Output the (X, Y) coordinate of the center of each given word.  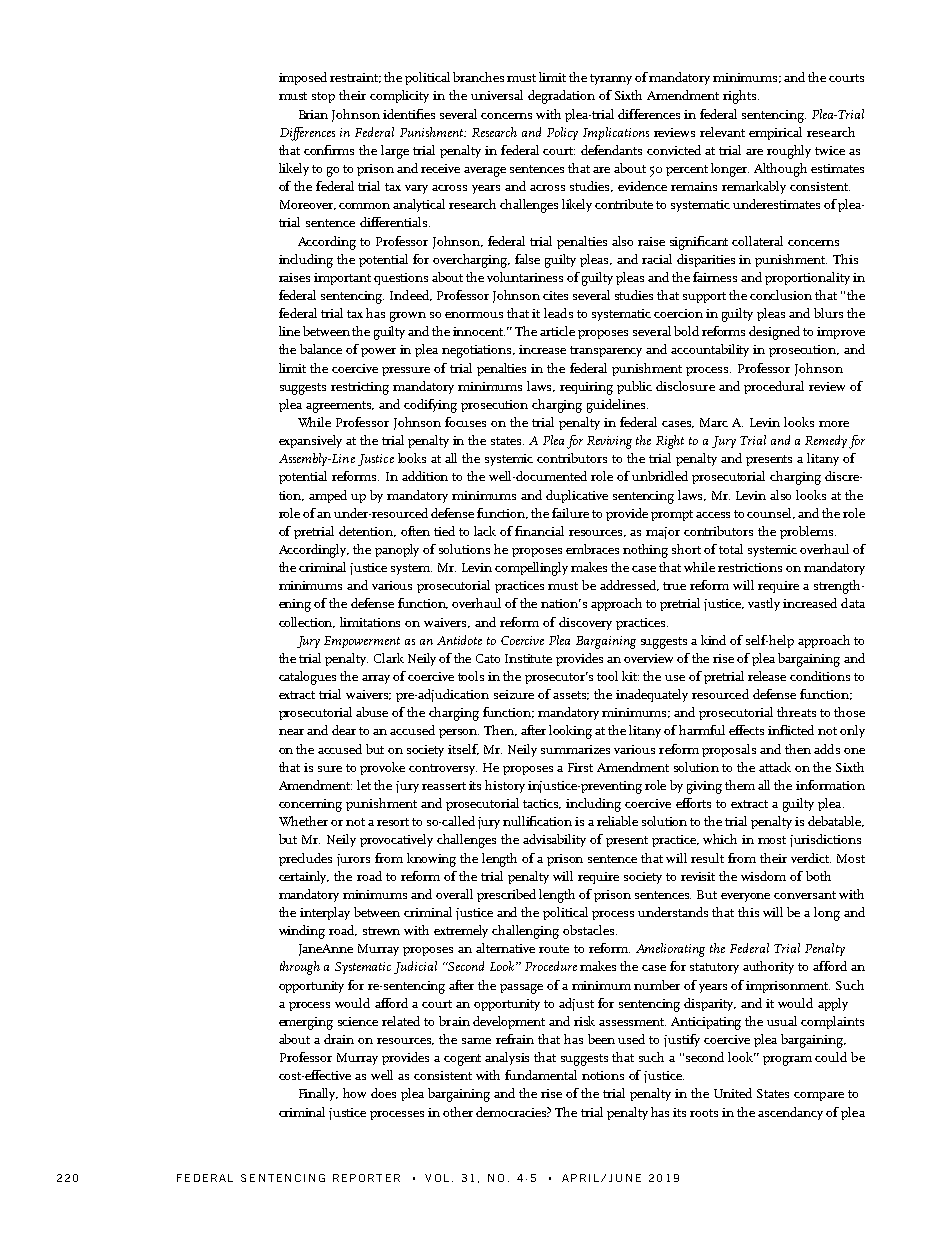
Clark (389, 658)
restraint (355, 78)
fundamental (541, 1075)
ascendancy (790, 1113)
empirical (775, 133)
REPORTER (366, 1178)
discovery (585, 623)
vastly (764, 604)
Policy (562, 133)
